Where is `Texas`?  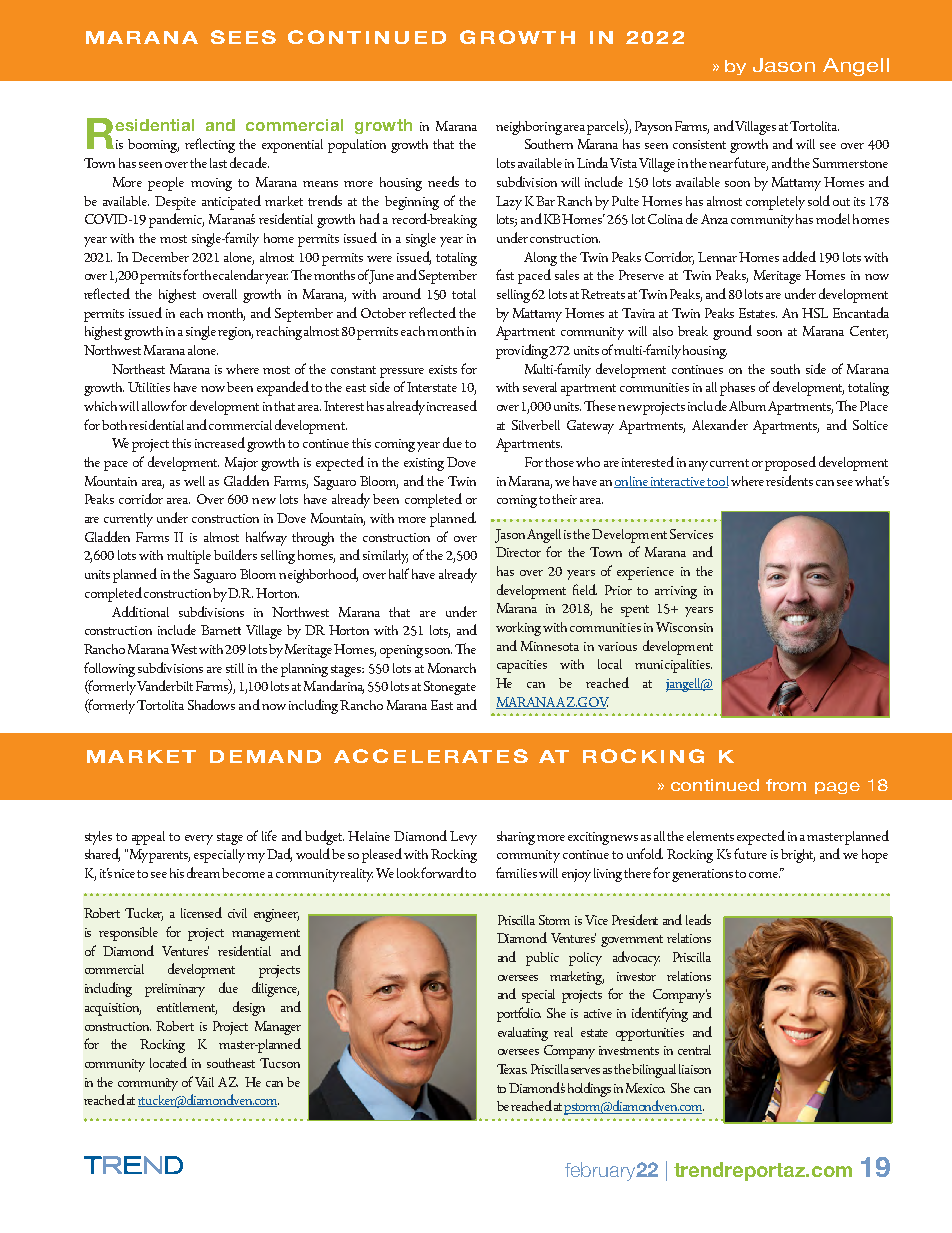
Texas is located at coordinates (512, 1069).
